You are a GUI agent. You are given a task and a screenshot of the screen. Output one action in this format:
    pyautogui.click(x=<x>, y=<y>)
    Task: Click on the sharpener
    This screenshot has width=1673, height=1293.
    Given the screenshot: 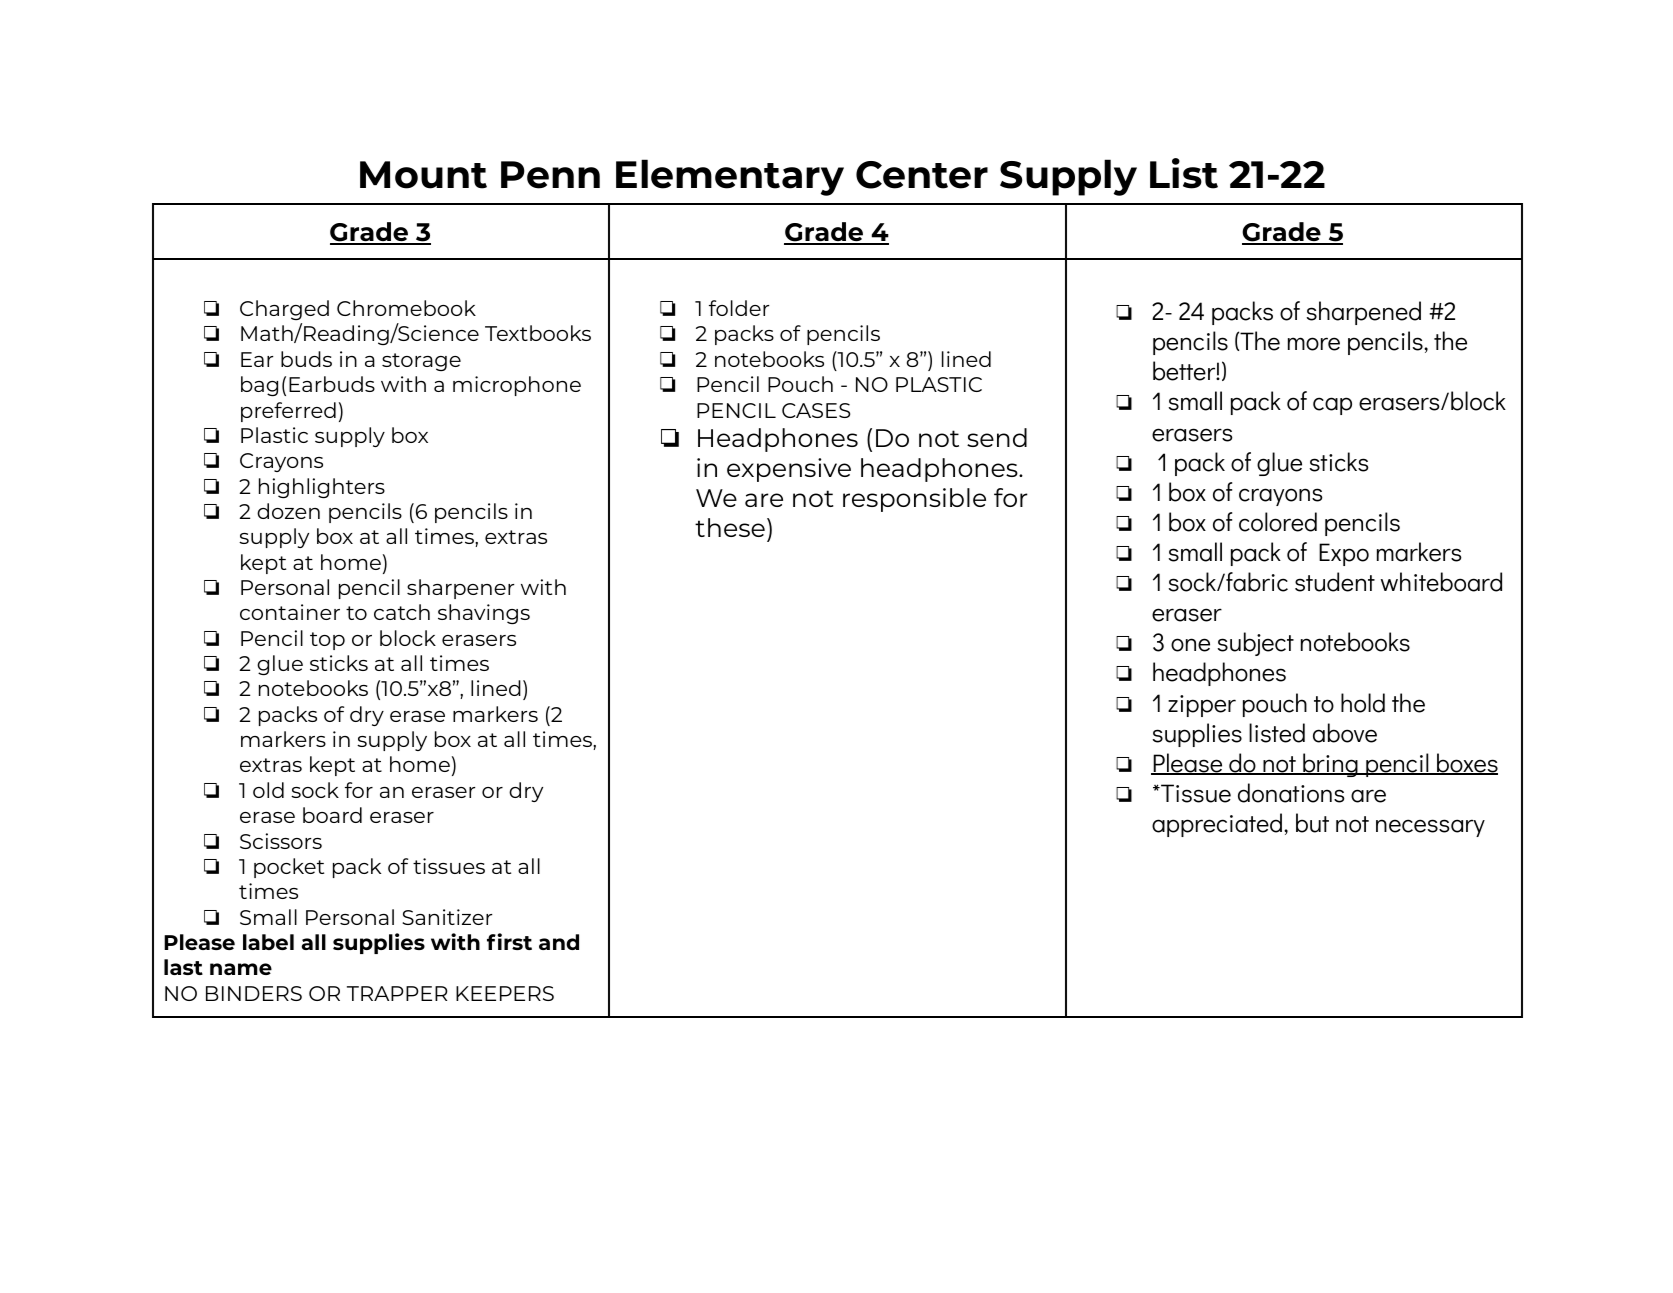 What is the action you would take?
    pyautogui.click(x=460, y=589)
